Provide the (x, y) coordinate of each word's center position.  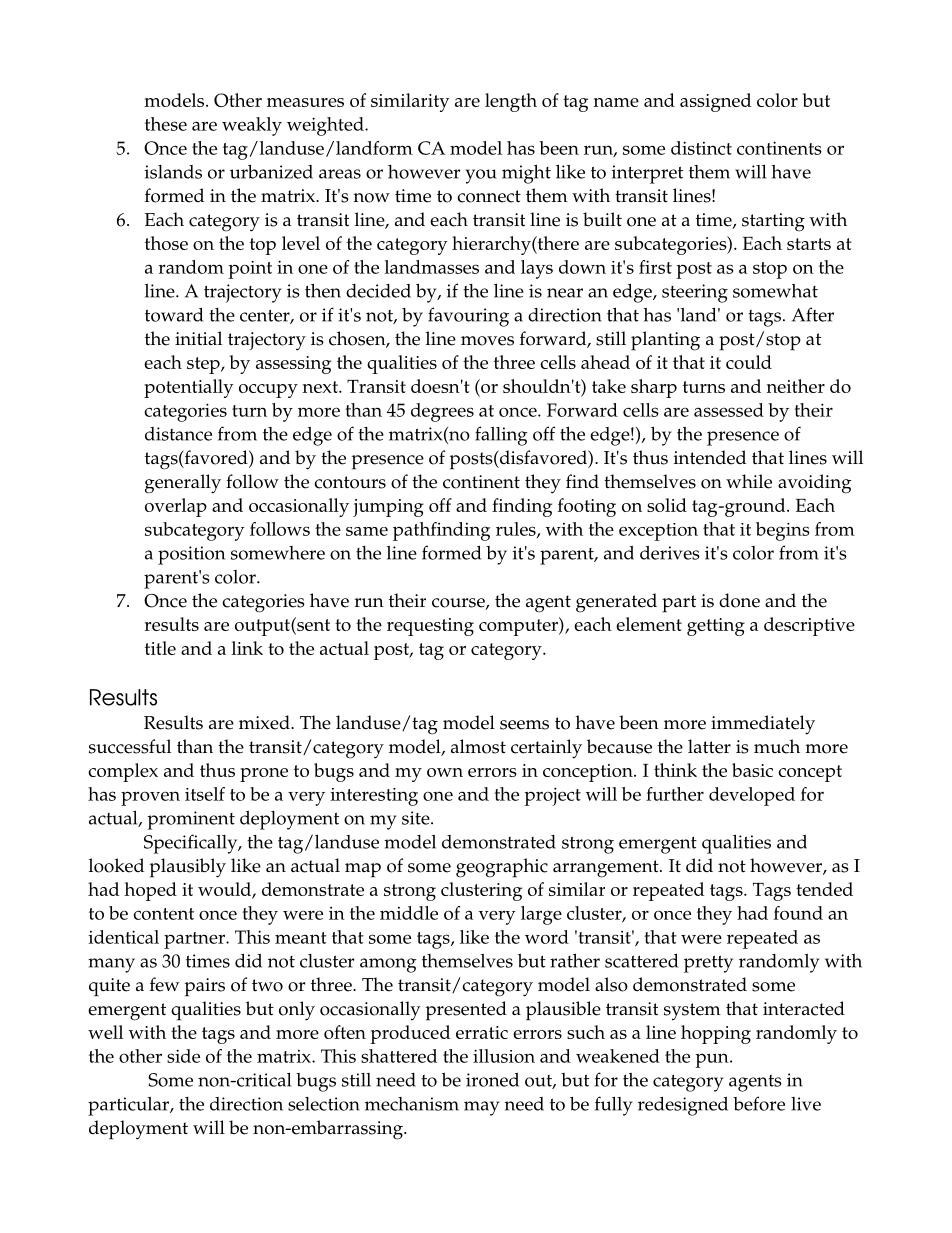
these (166, 124)
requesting (430, 627)
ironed (492, 1080)
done (739, 600)
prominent (191, 820)
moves (487, 341)
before (759, 1103)
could (749, 362)
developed (752, 796)
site (417, 818)
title (160, 648)
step (204, 365)
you (481, 176)
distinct (701, 148)
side (183, 1056)
